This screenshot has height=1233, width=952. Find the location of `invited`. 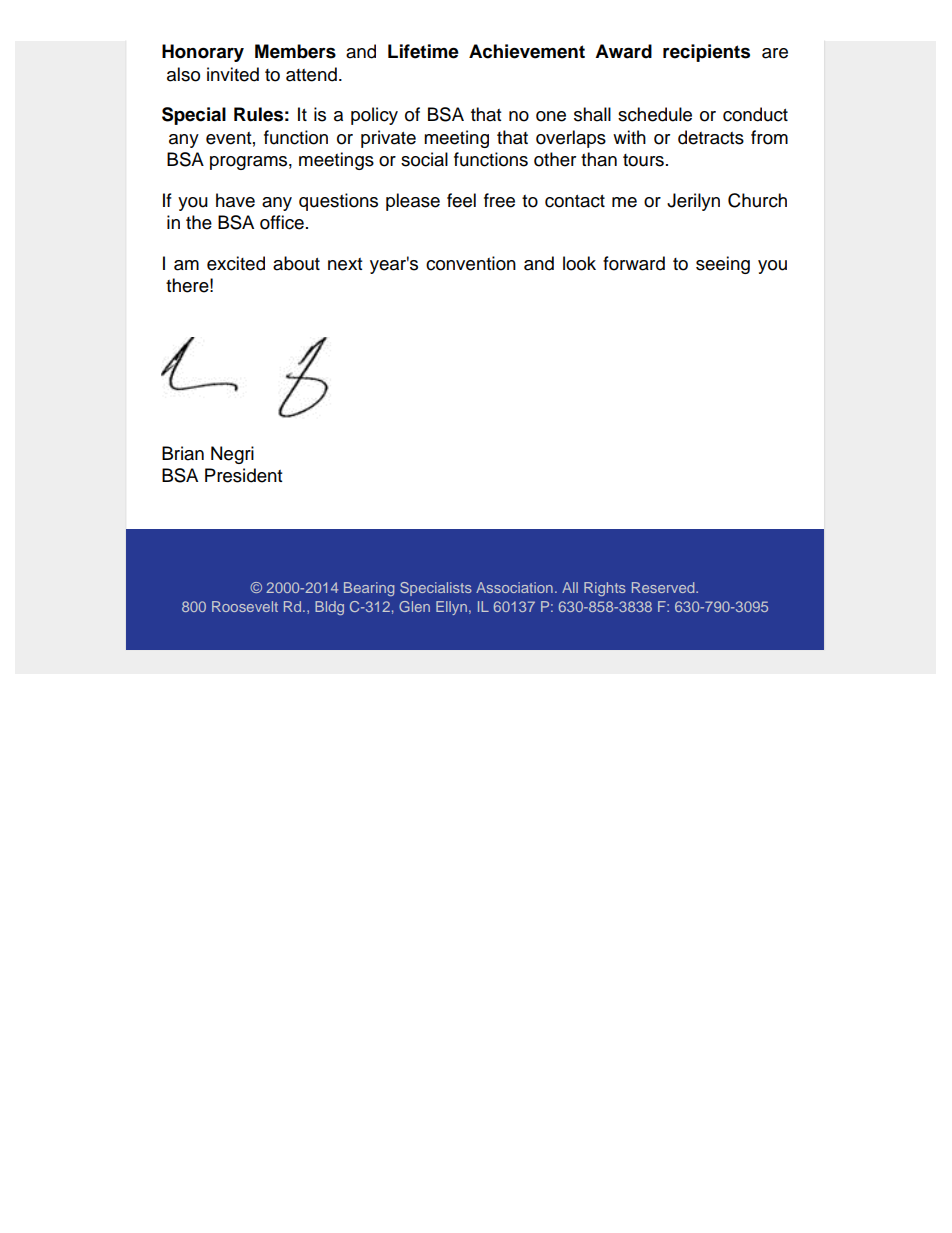

invited is located at coordinates (233, 74).
